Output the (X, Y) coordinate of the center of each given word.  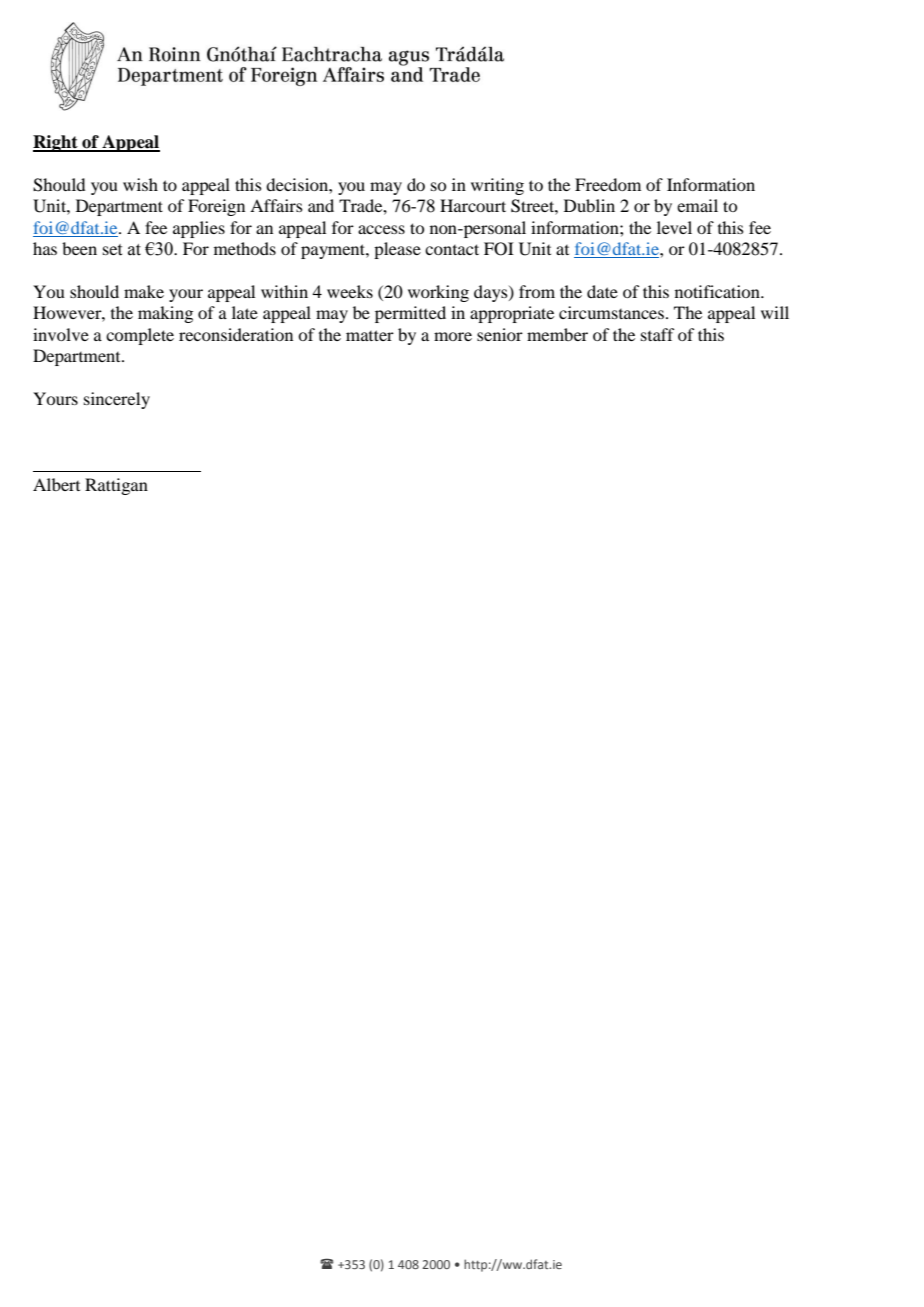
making (165, 314)
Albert (56, 484)
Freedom (608, 184)
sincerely (117, 400)
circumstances (611, 312)
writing (497, 186)
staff (657, 334)
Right (56, 143)
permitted (410, 314)
